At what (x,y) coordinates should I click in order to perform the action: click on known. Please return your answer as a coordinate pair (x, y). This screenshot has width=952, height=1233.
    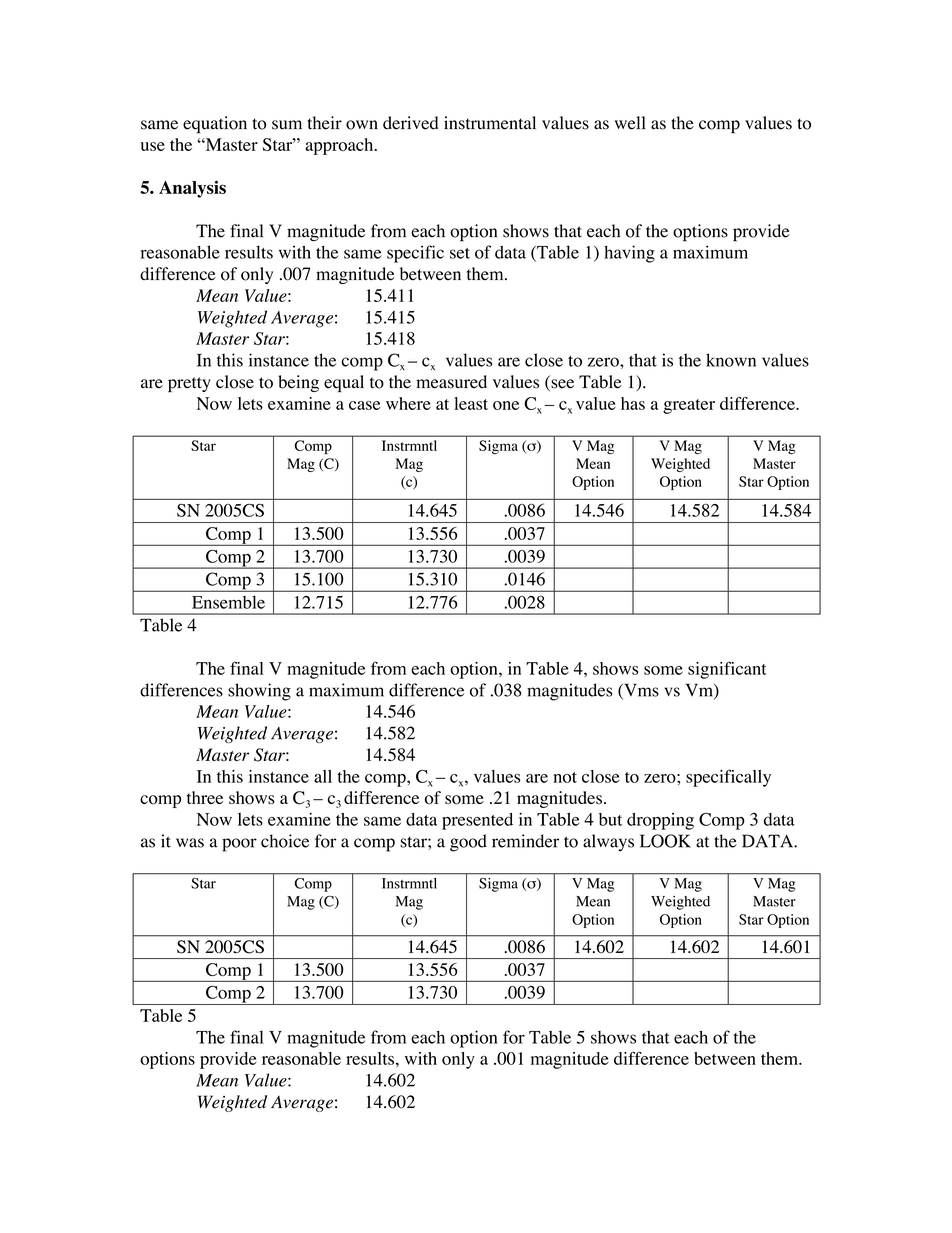
    Looking at the image, I should click on (731, 360).
